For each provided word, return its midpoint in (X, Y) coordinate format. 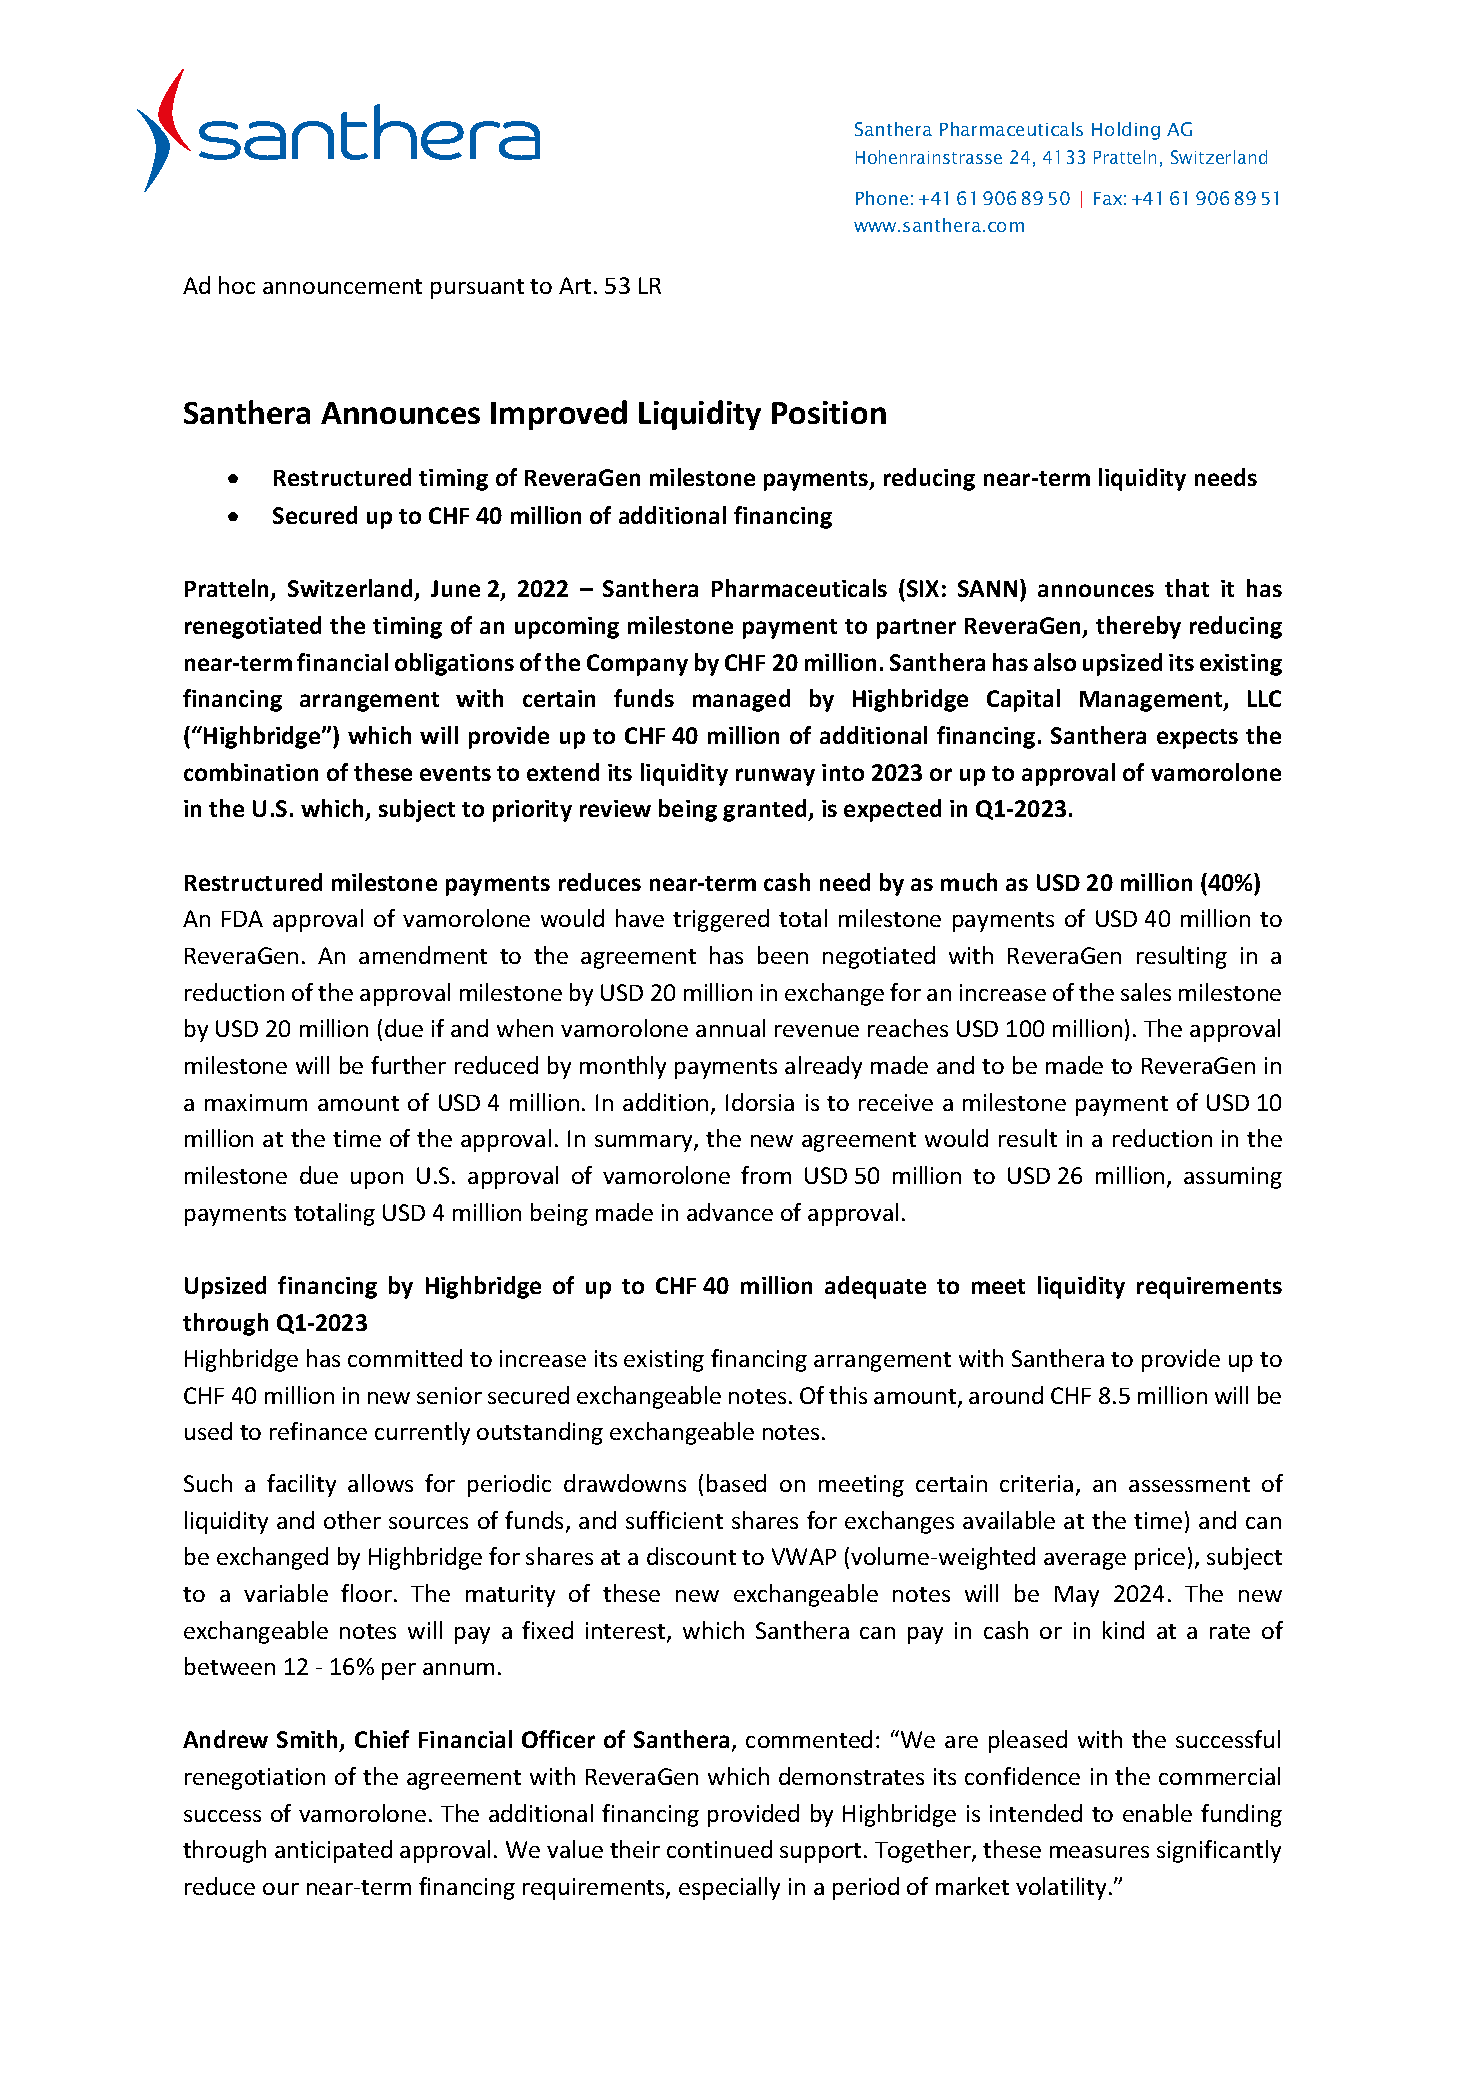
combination (251, 772)
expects (1197, 739)
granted (766, 810)
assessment (1189, 1484)
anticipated (333, 1851)
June (455, 588)
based (736, 1483)
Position (829, 412)
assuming (1233, 1178)
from (766, 1175)
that (1187, 588)
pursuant (477, 289)
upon (377, 1180)
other (352, 1520)
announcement (342, 286)
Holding (1126, 131)
